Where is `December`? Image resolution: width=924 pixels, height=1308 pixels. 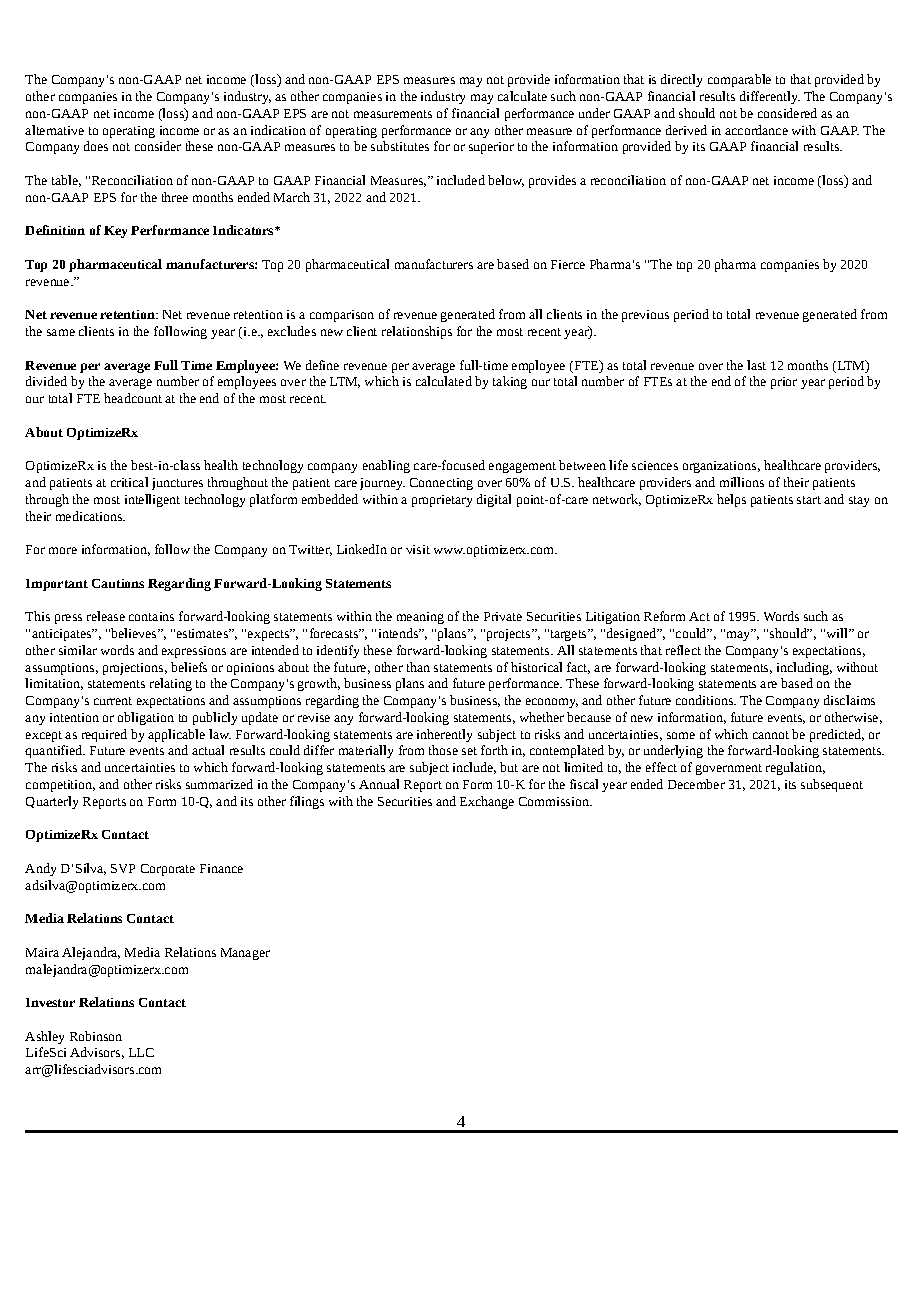
December is located at coordinates (696, 784).
